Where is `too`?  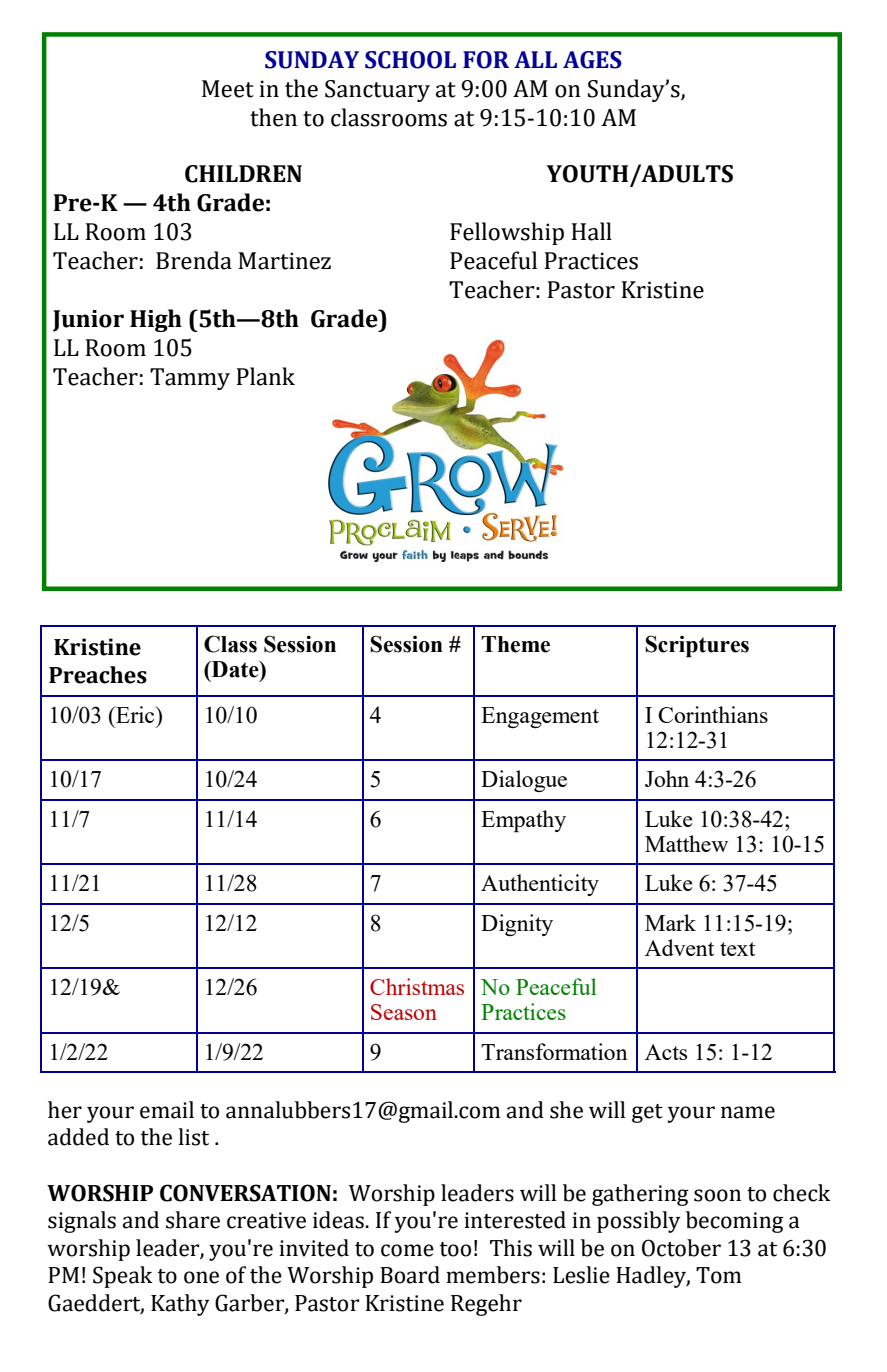
too is located at coordinates (455, 1249).
